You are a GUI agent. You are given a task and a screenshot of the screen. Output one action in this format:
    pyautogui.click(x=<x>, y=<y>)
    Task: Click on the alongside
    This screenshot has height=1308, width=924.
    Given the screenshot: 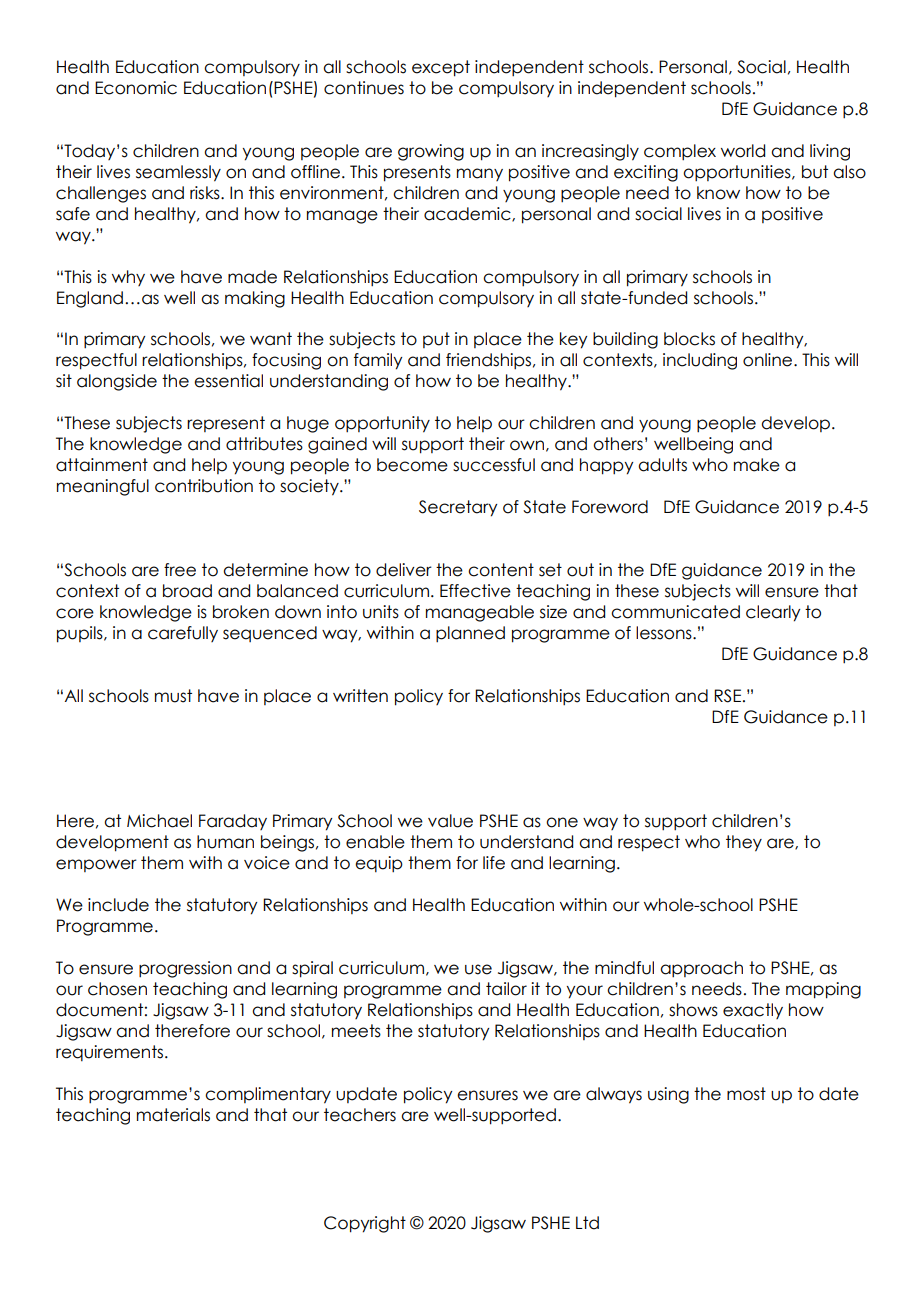 What is the action you would take?
    pyautogui.click(x=117, y=382)
